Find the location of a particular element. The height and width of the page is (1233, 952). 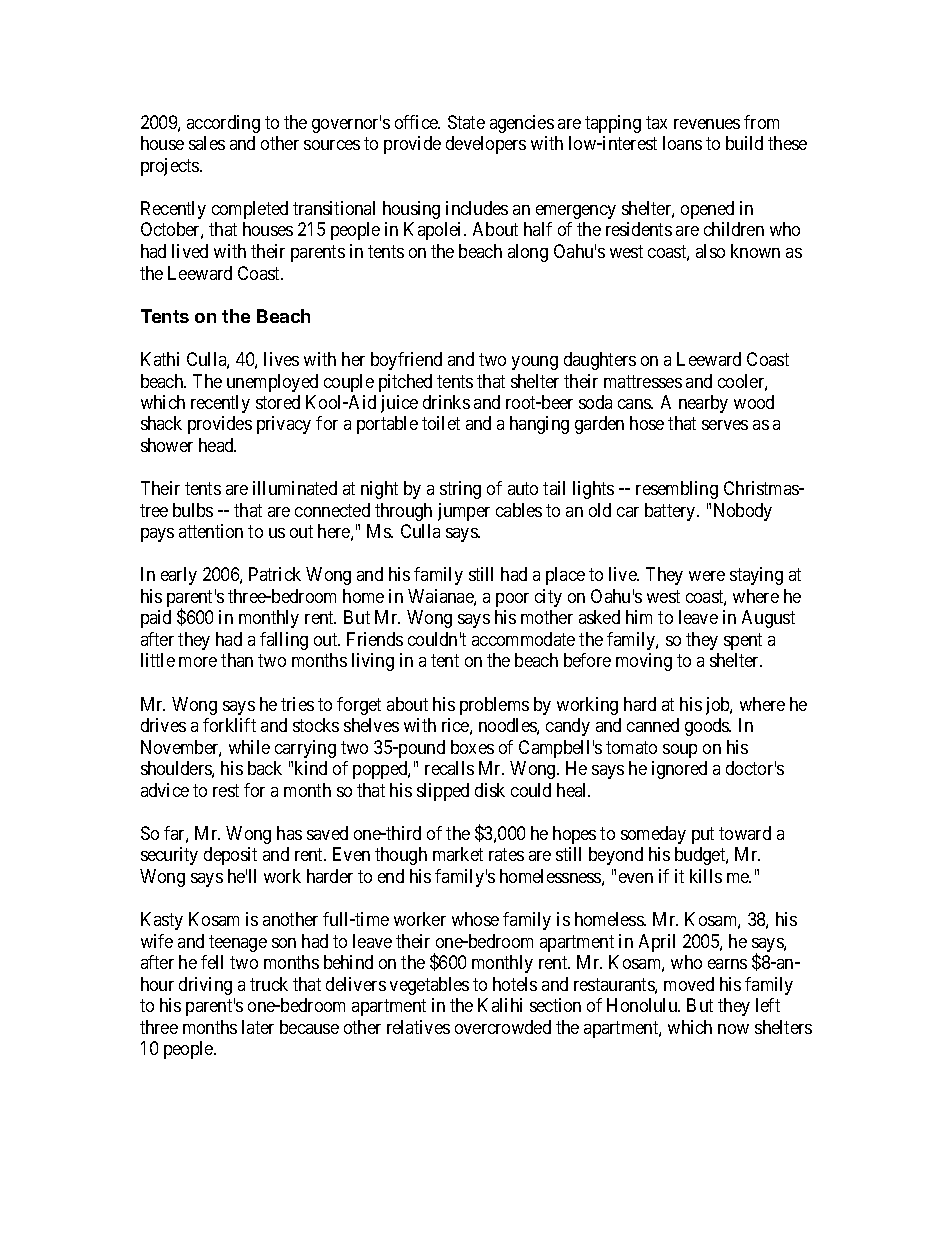

staying is located at coordinates (756, 576).
